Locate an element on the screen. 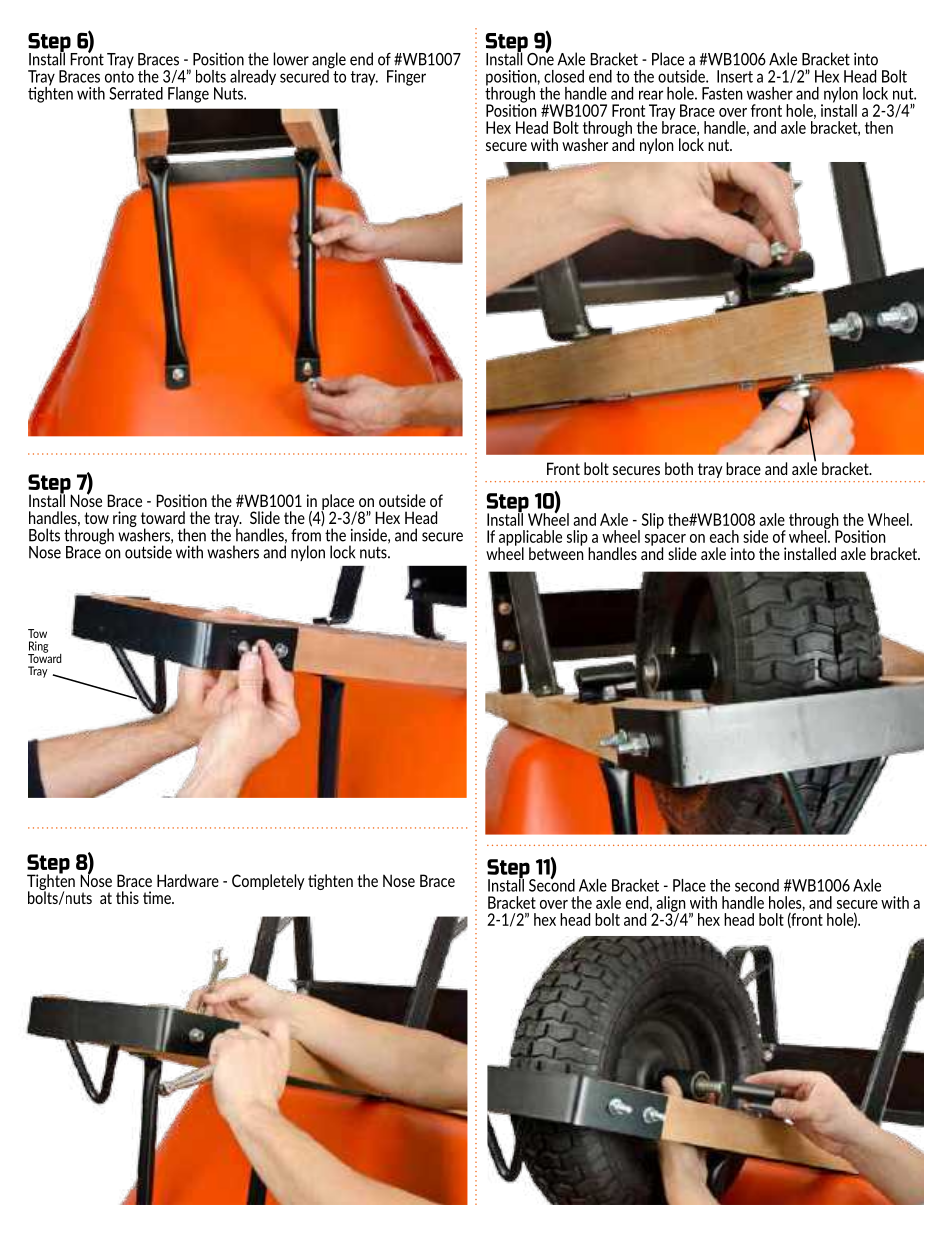 This screenshot has width=952, height=1233. each is located at coordinates (724, 536).
